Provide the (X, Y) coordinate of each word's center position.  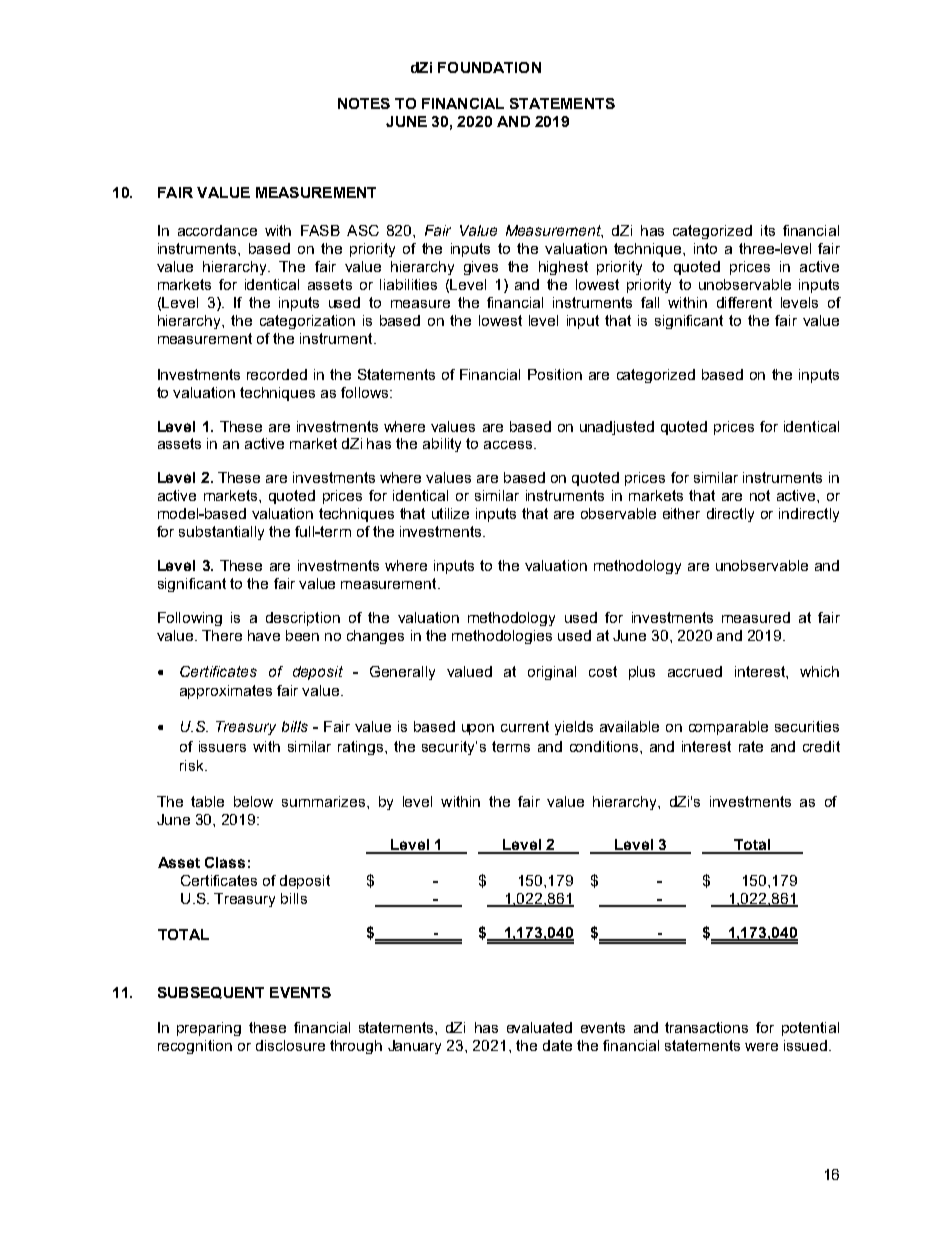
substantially (221, 533)
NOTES (364, 103)
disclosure (290, 1045)
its (768, 230)
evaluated (539, 1027)
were (761, 1047)
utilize (450, 513)
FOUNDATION (489, 67)
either (681, 513)
